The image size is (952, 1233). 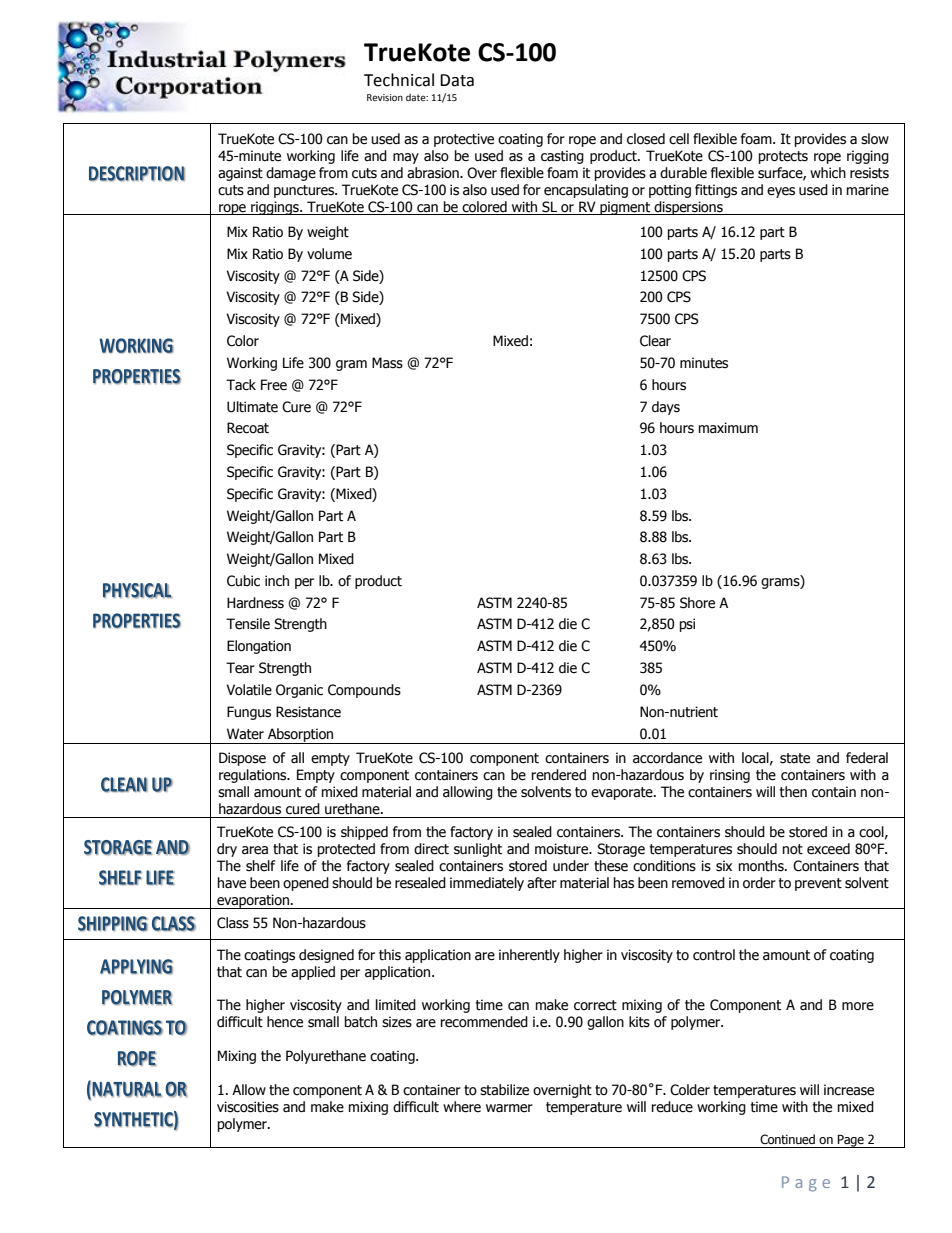 What do you see at coordinates (509, 1108) in the screenshot?
I see `warmer` at bounding box center [509, 1108].
